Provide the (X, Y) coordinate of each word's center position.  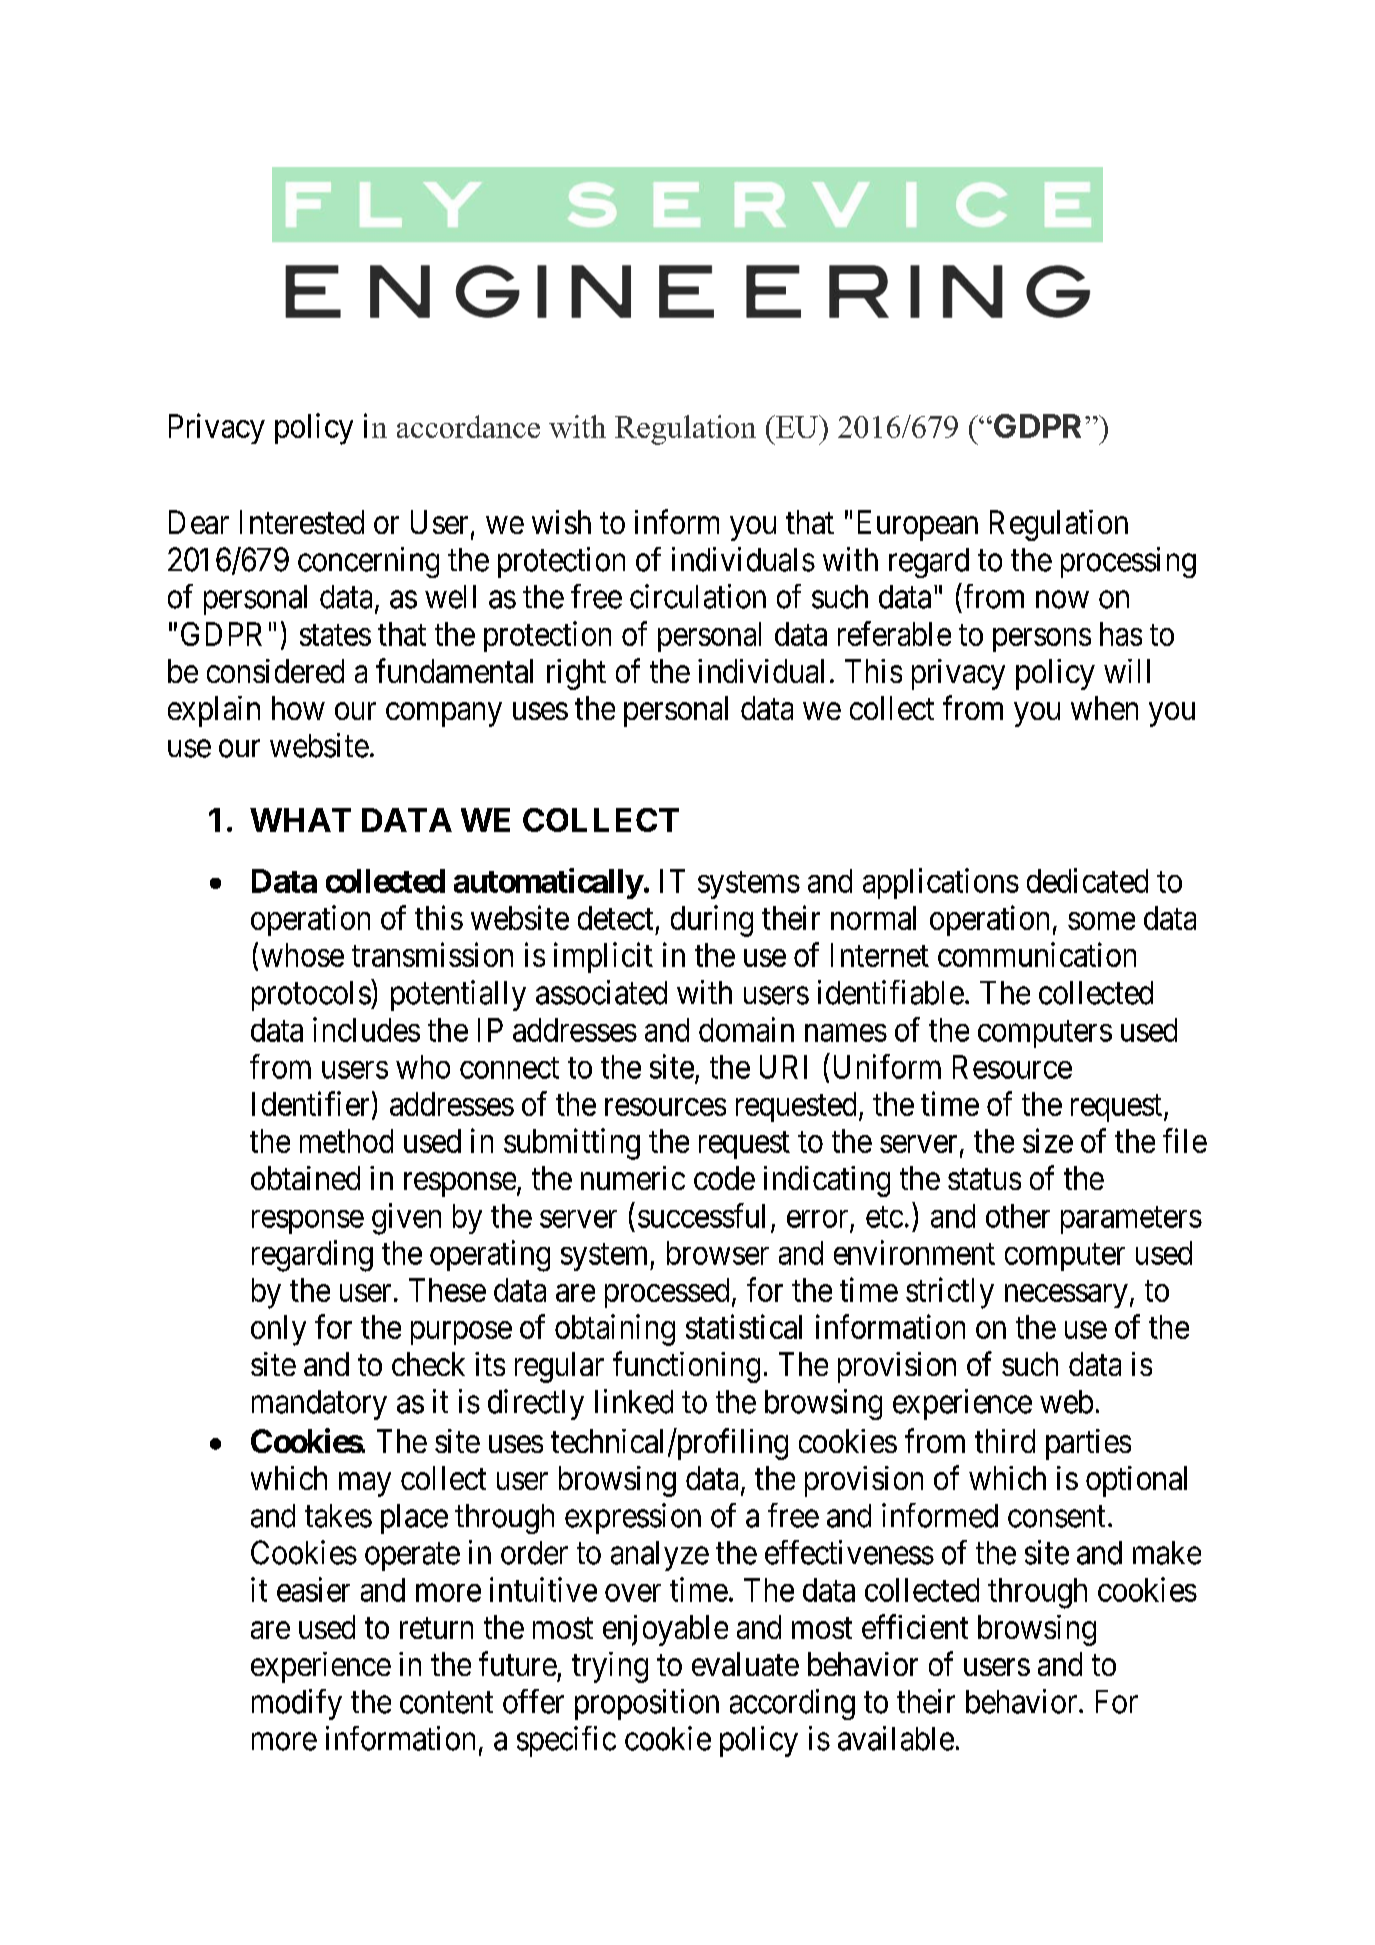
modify (297, 1704)
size (1048, 1140)
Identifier (310, 1103)
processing (1128, 562)
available (896, 1738)
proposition (647, 1704)
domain (746, 1029)
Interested (302, 522)
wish (561, 522)
